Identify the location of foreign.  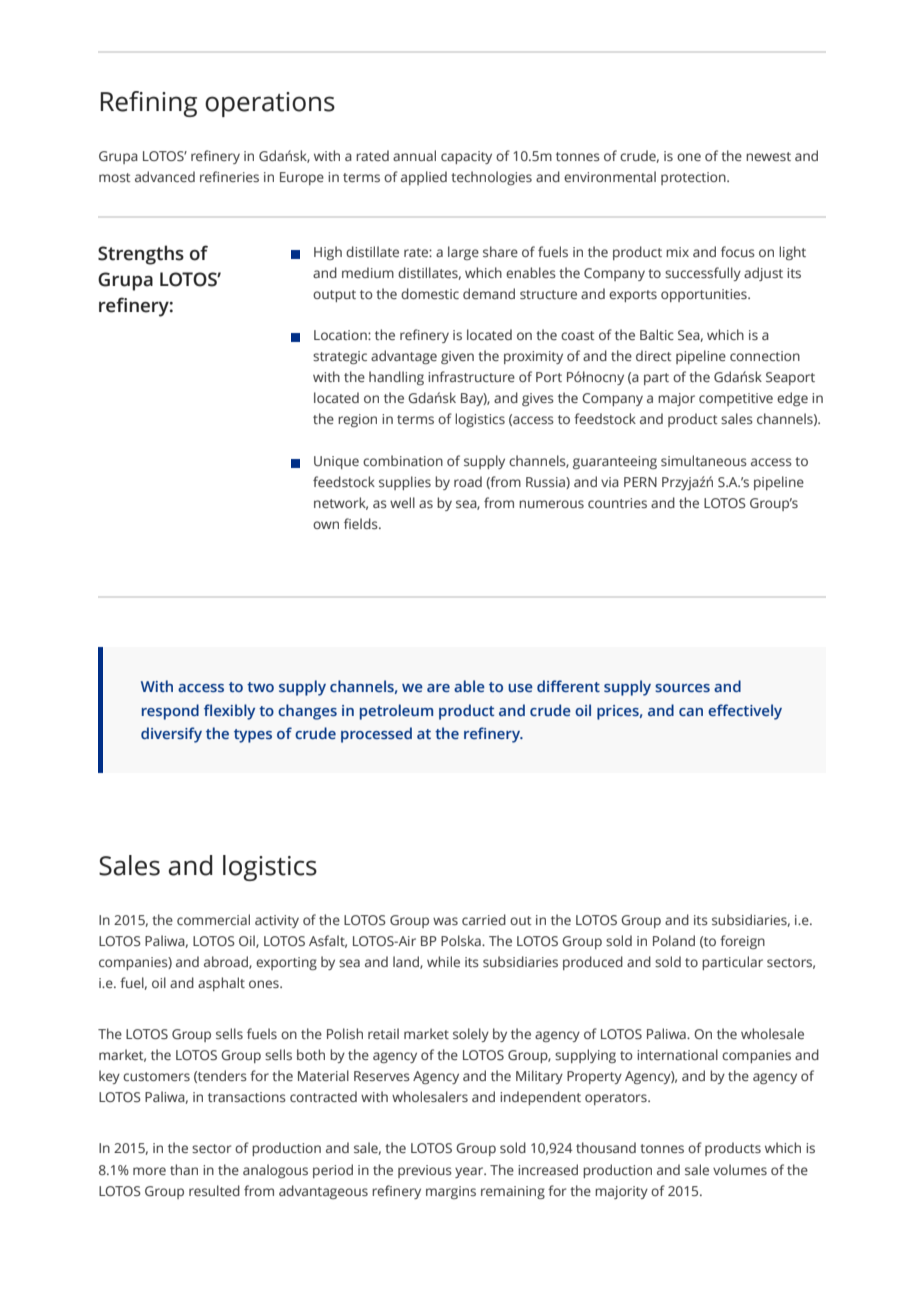
(742, 942).
